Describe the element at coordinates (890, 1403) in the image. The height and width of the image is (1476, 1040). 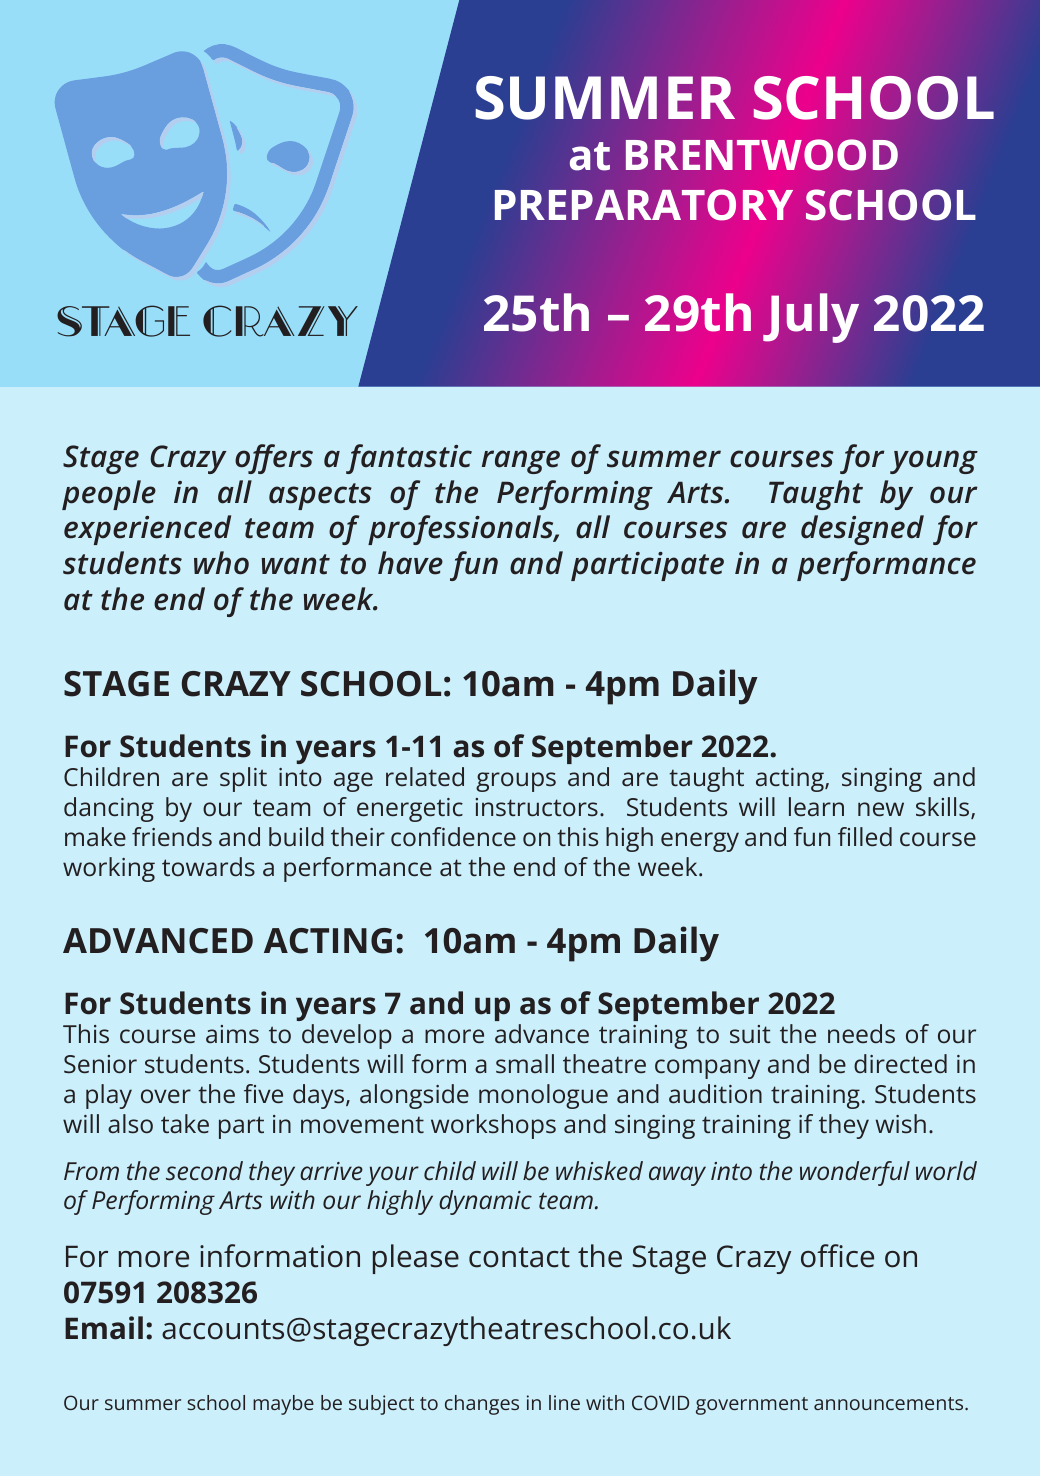
I see `announcements` at that location.
